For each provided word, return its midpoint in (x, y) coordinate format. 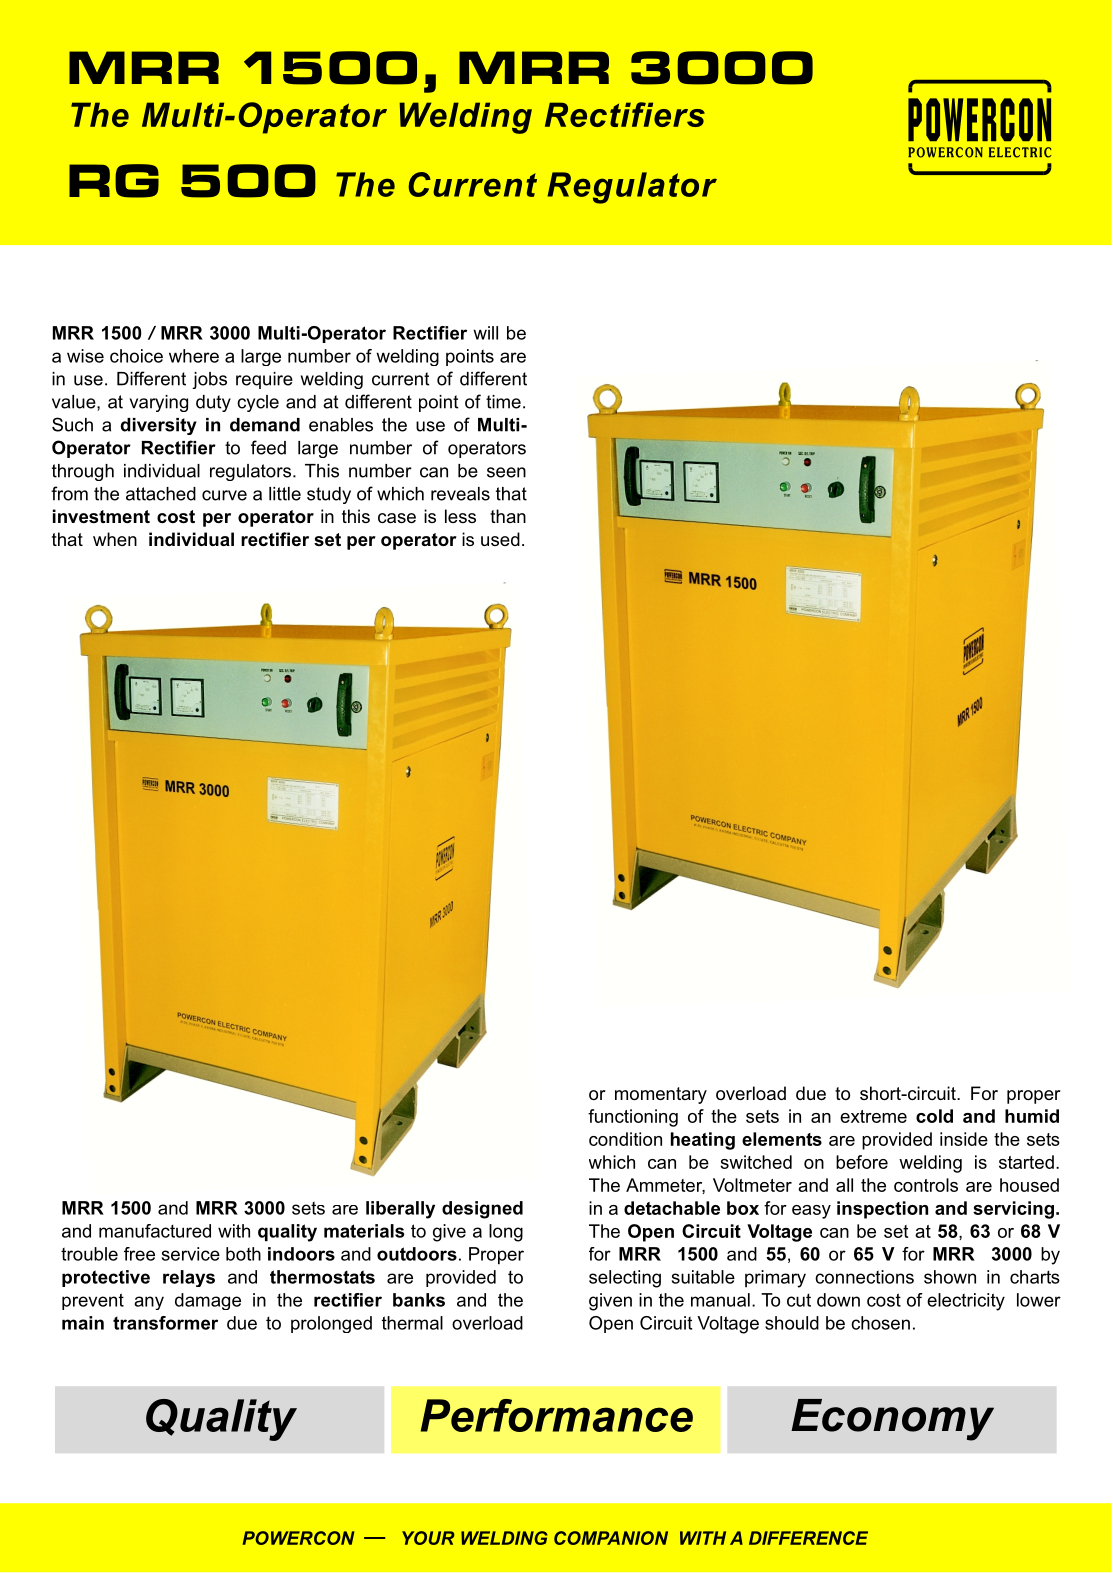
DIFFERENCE (808, 1538)
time (503, 402)
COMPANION (611, 1538)
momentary (661, 1095)
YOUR (428, 1538)
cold (934, 1116)
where (194, 356)
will (485, 333)
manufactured (155, 1231)
